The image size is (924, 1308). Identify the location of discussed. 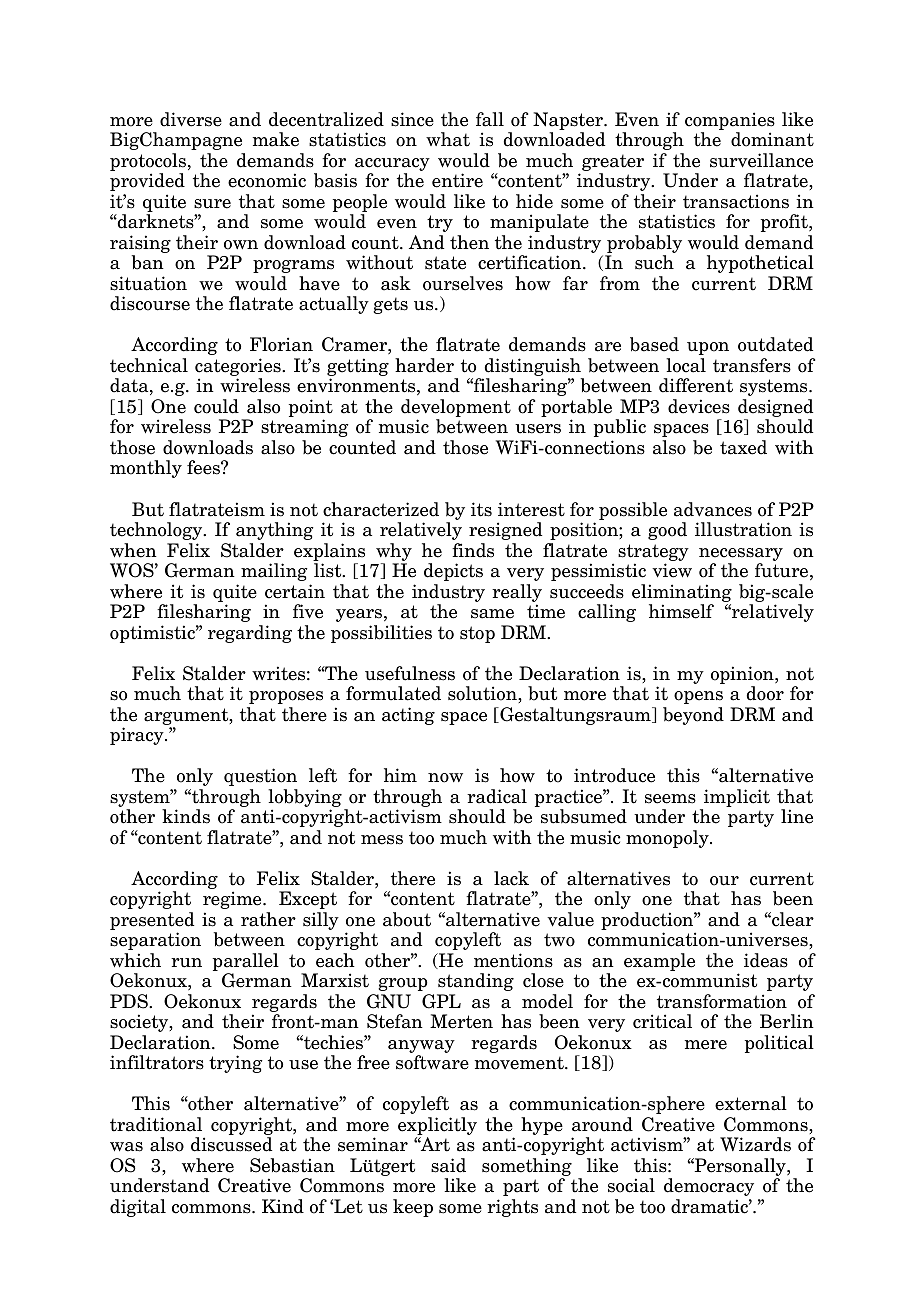
(231, 1144).
